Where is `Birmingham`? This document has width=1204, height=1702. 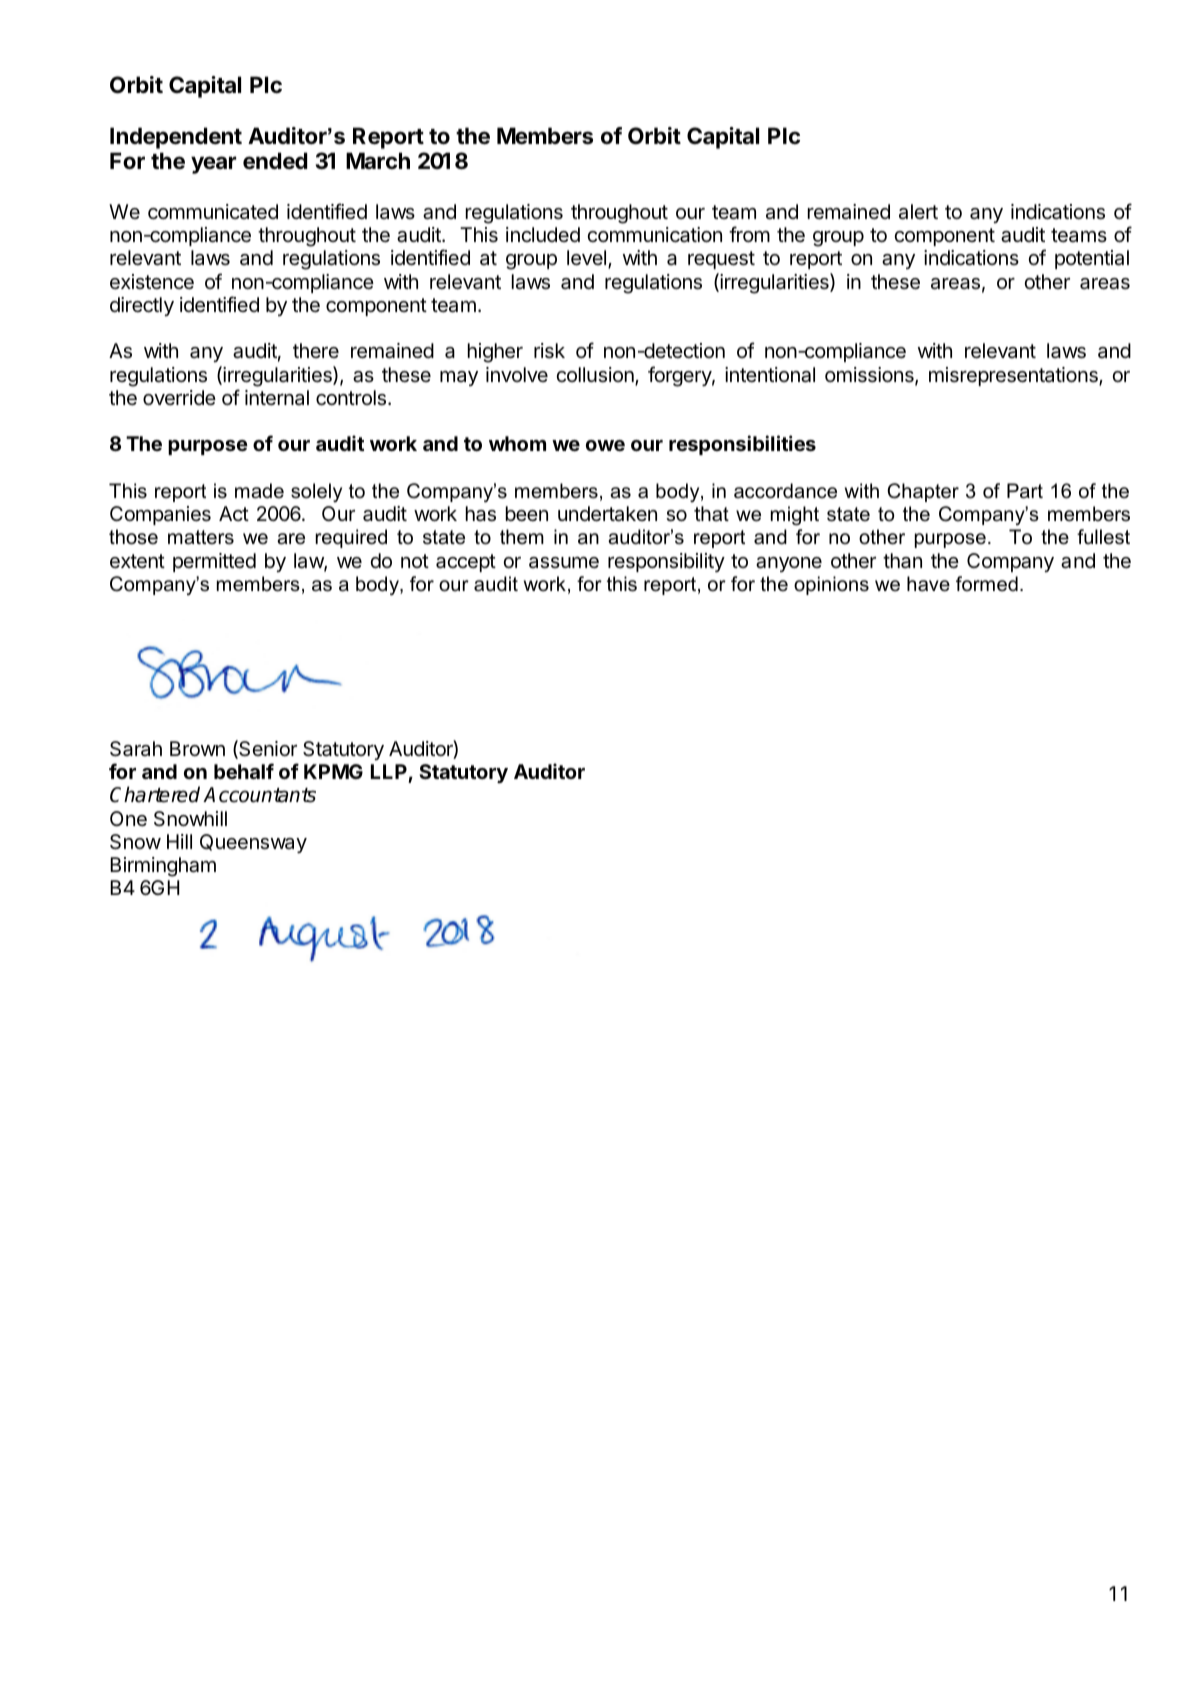
Birmingham is located at coordinates (163, 867).
